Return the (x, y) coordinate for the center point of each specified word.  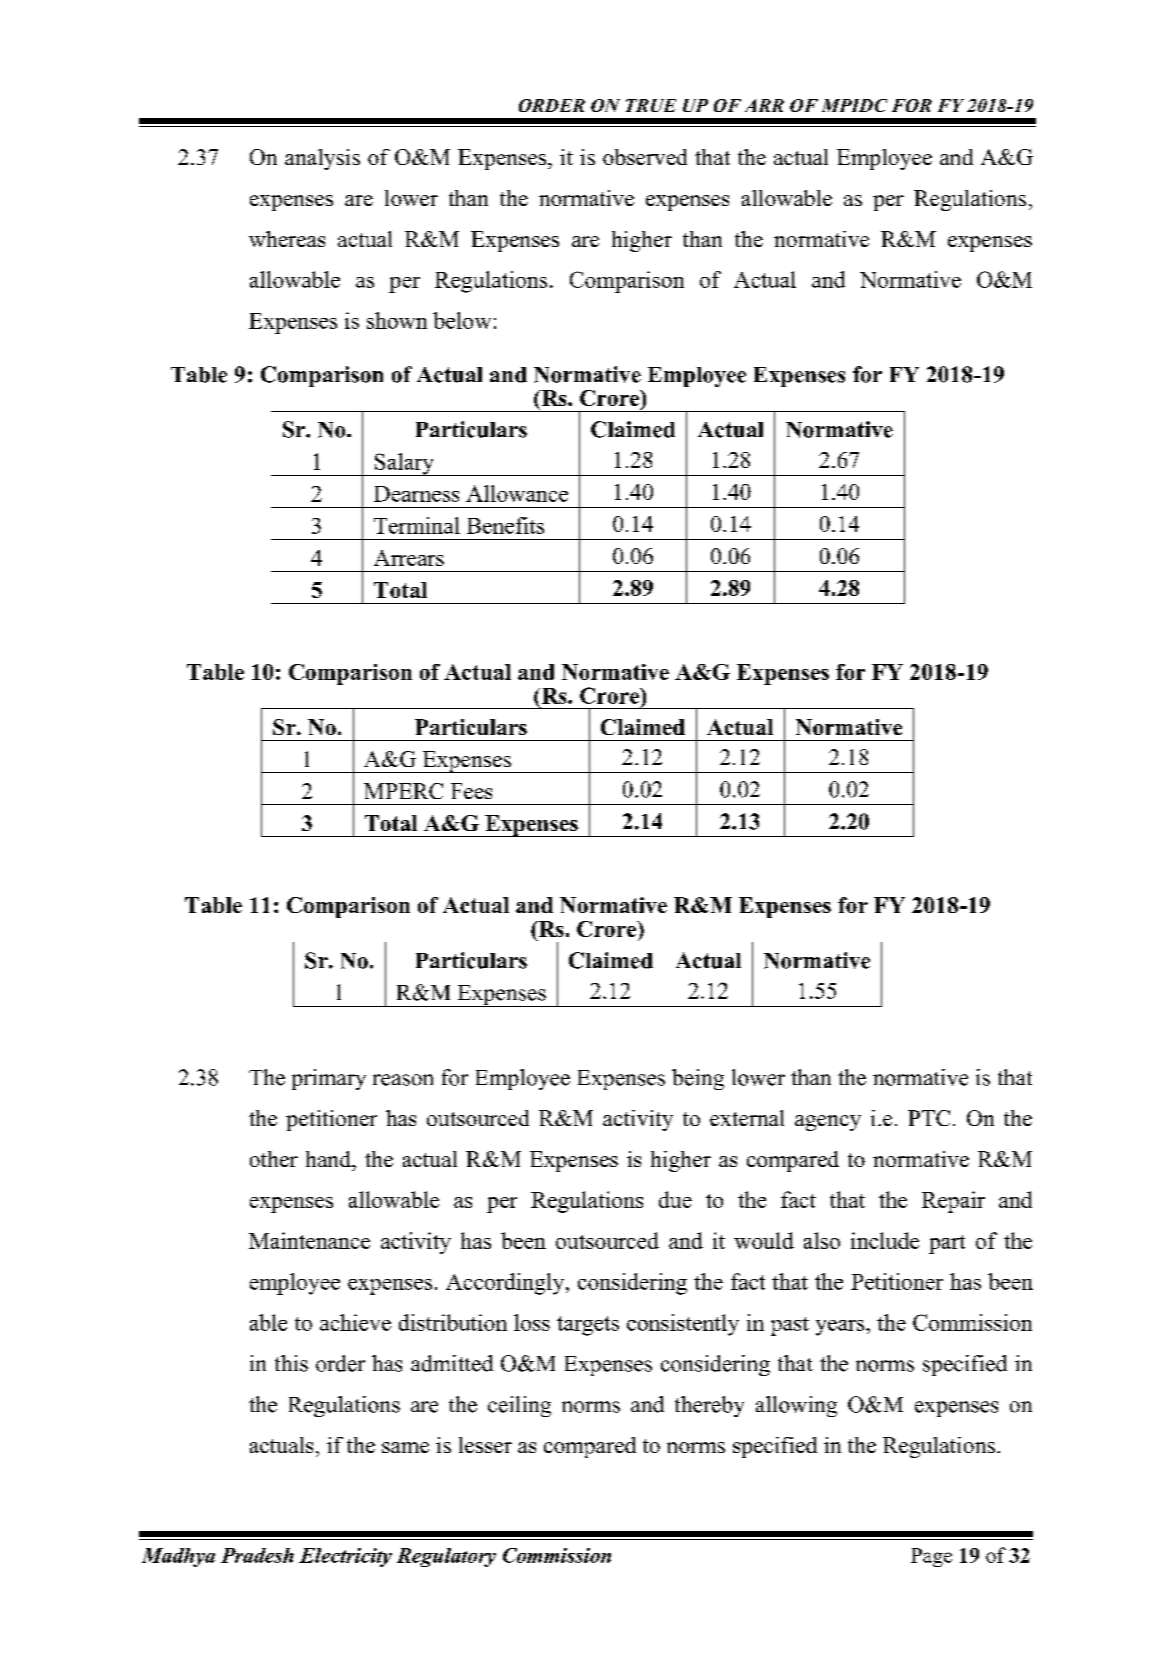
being (698, 1079)
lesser (485, 1445)
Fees (471, 791)
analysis (322, 159)
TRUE (651, 105)
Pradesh (257, 1555)
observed (645, 157)
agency (828, 1123)
